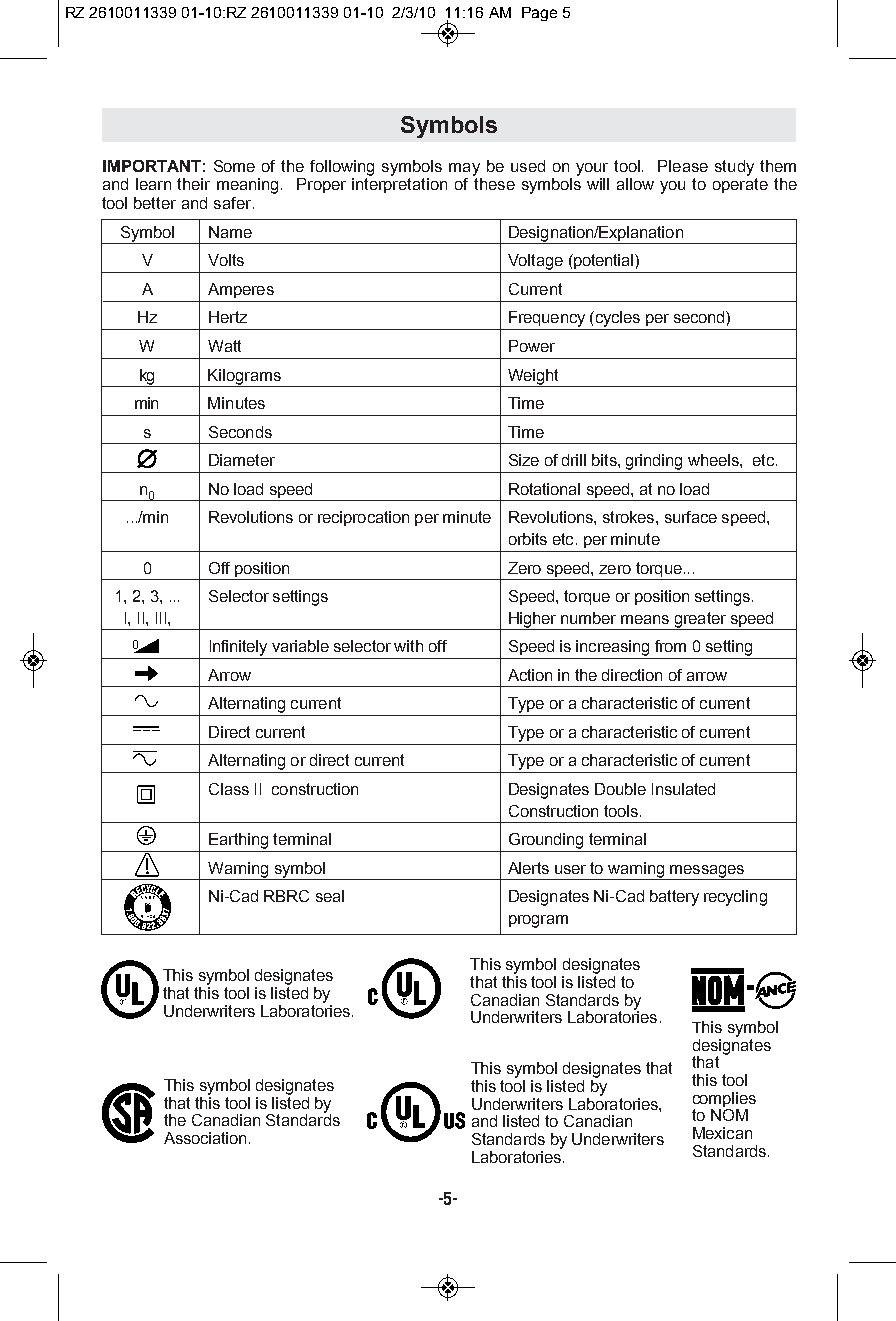 This screenshot has height=1321, width=896. What do you see at coordinates (234, 166) in the screenshot?
I see `Some` at bounding box center [234, 166].
